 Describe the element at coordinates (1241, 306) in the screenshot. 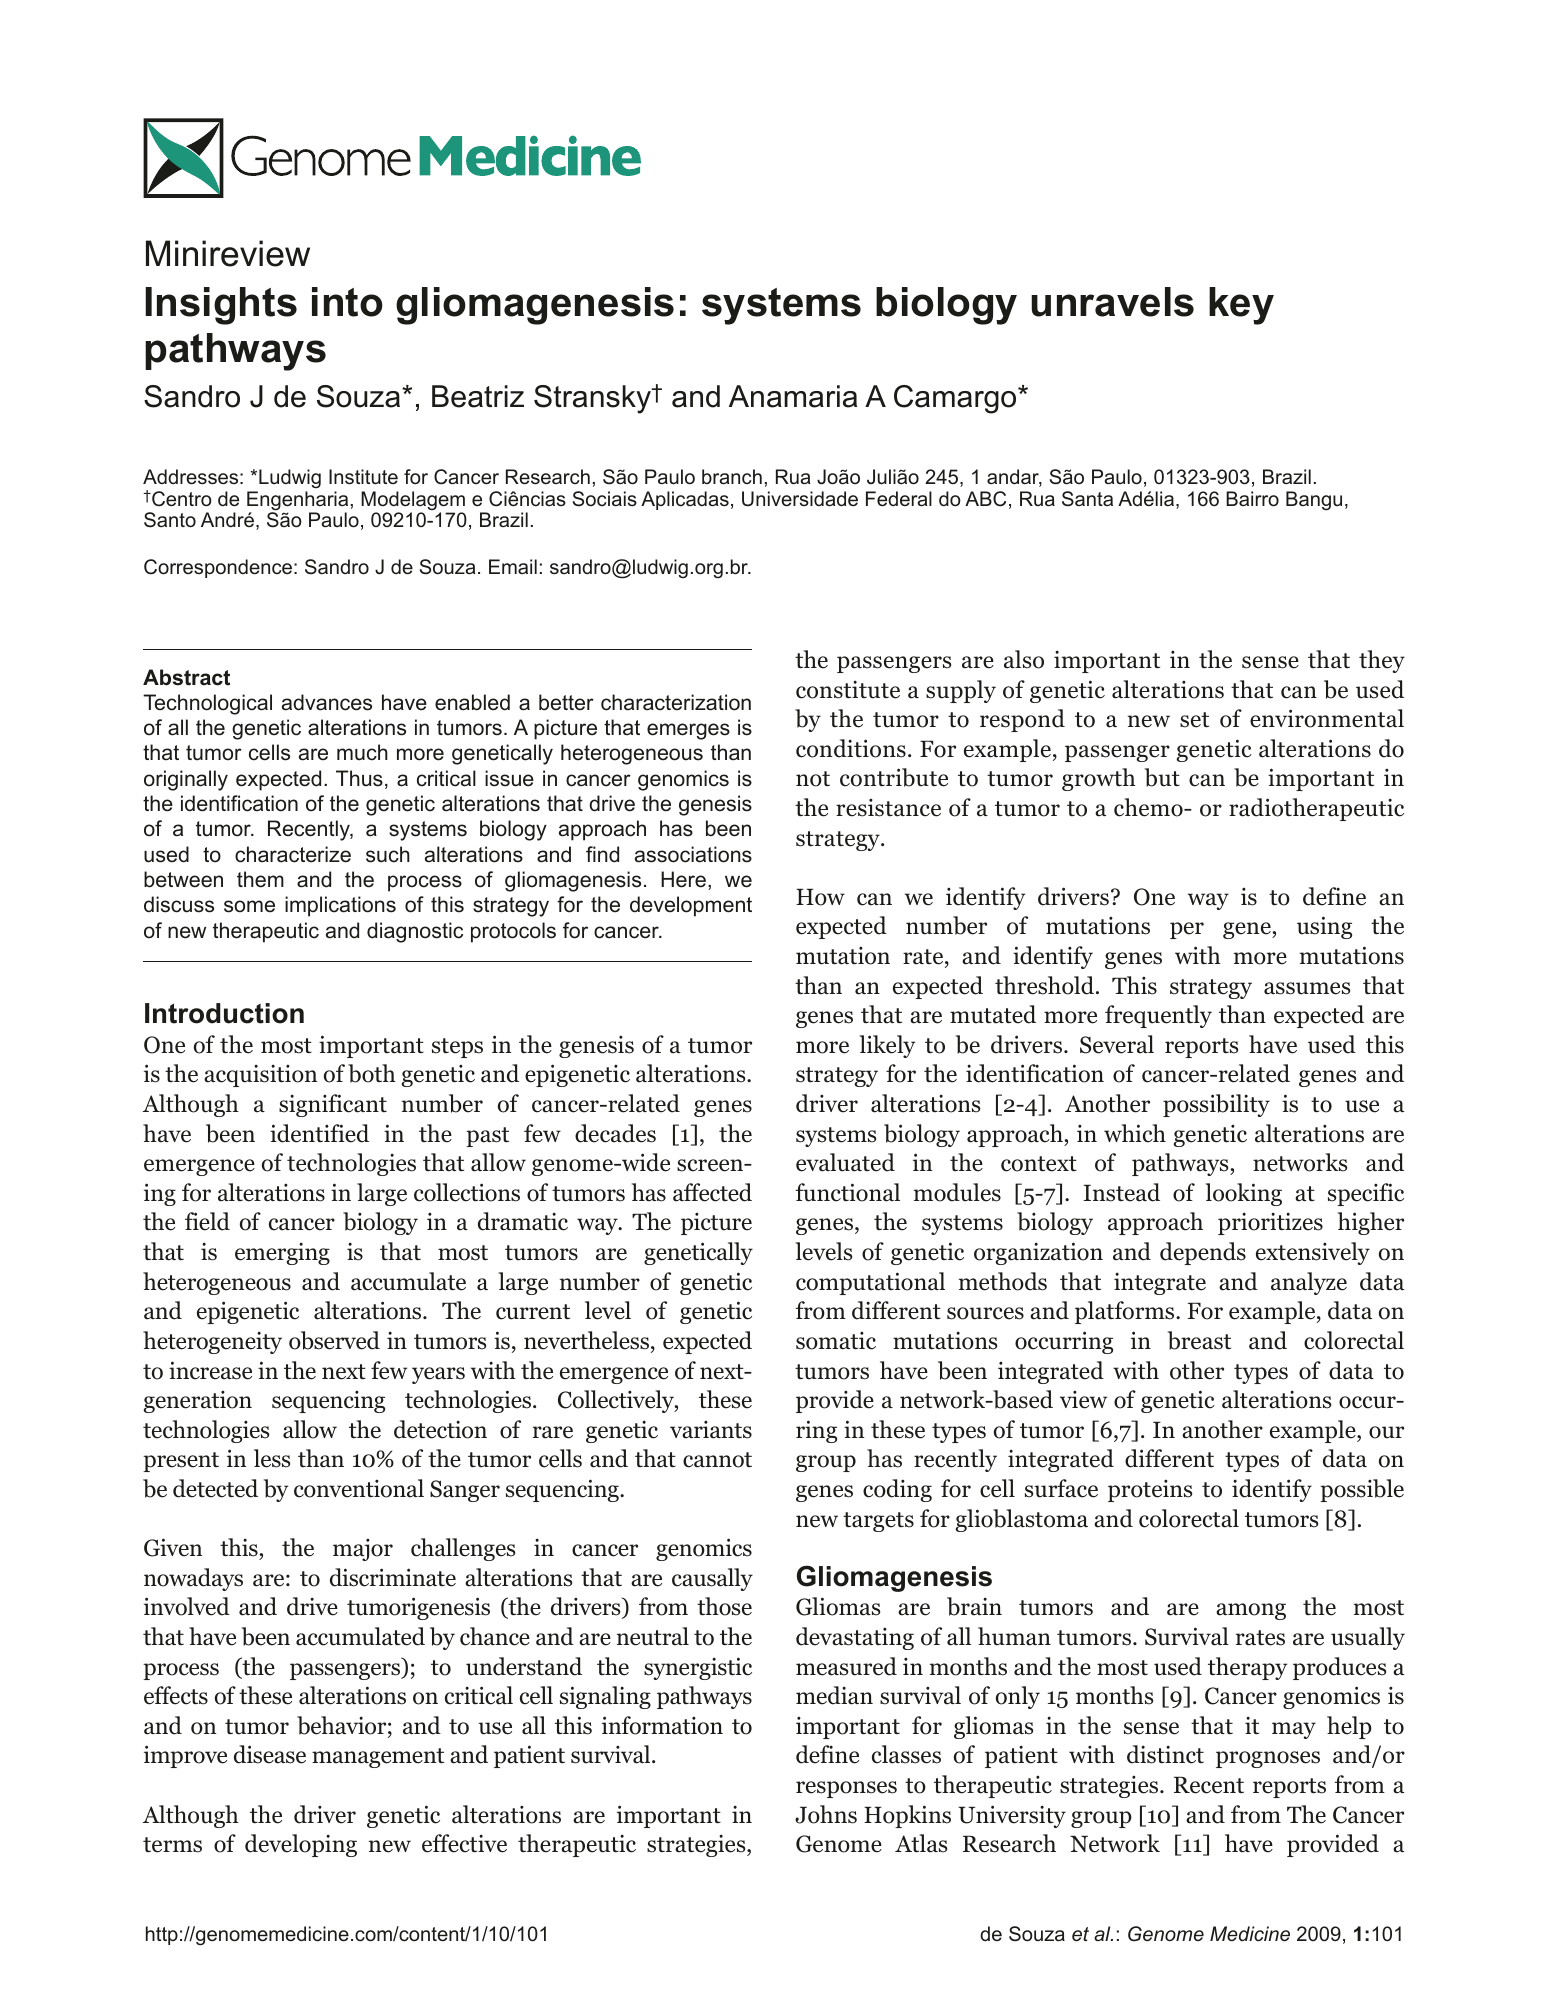

I see `key` at that location.
